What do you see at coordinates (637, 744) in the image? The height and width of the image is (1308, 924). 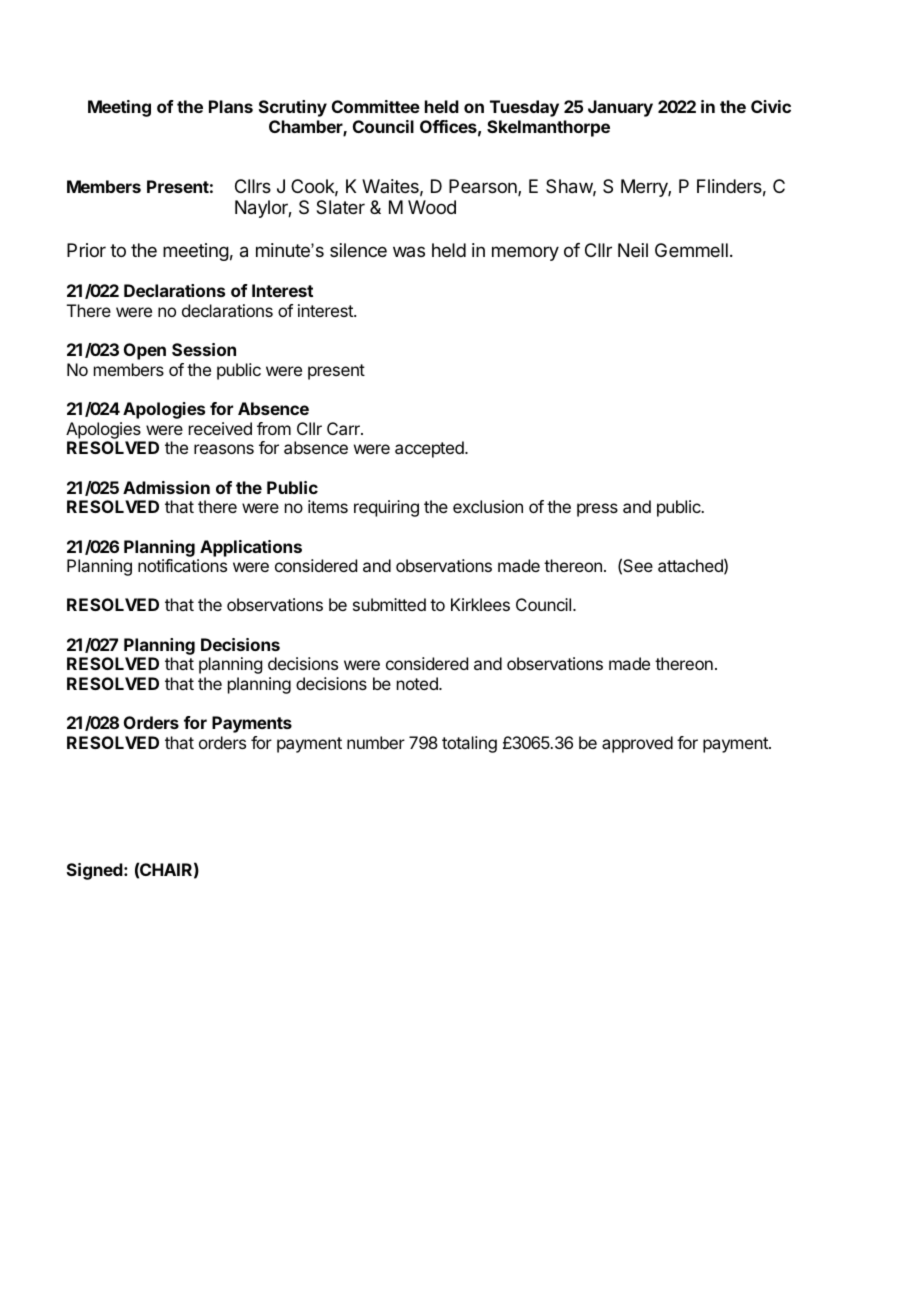 I see `approved` at bounding box center [637, 744].
